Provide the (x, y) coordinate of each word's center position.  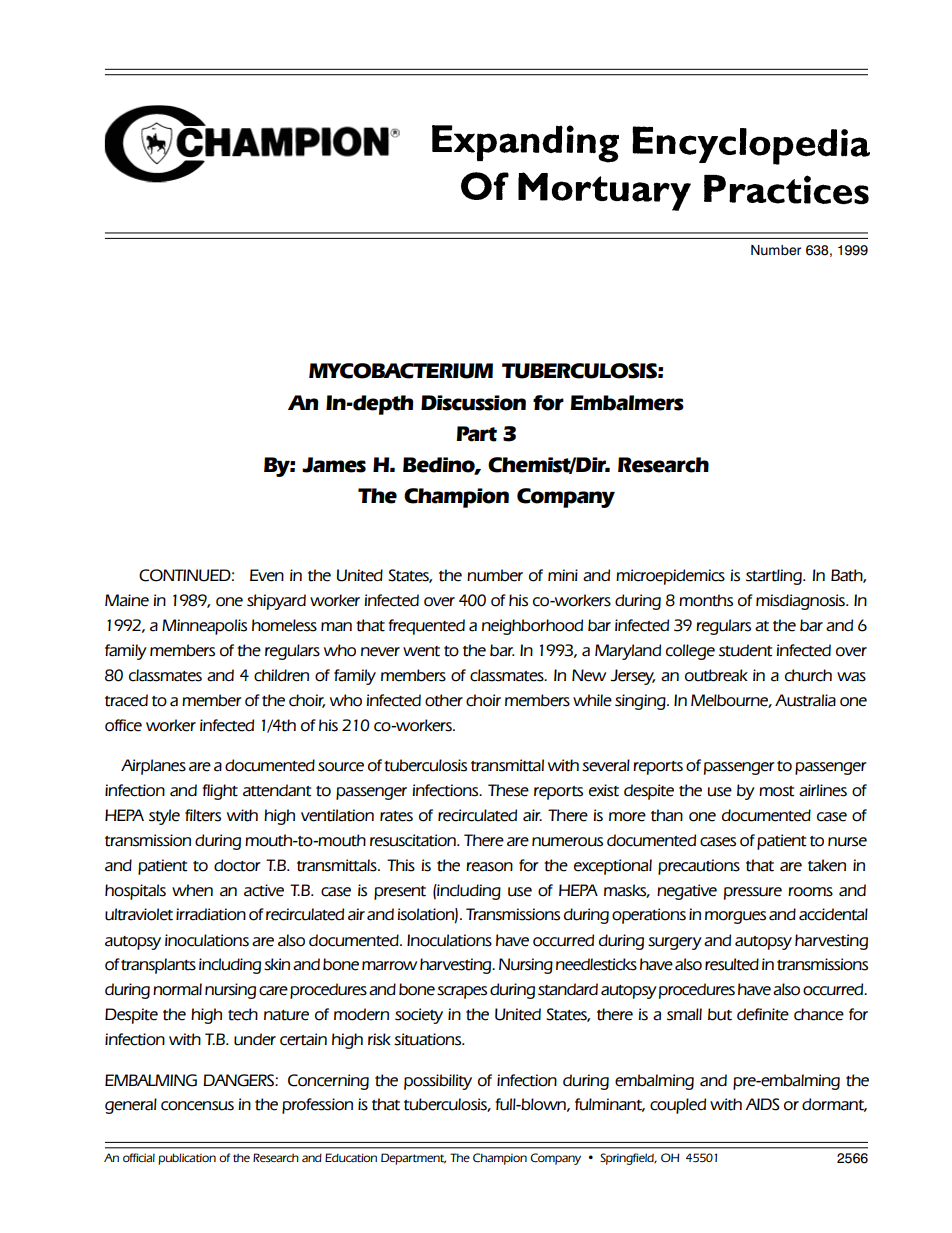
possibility (438, 1082)
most (776, 791)
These (508, 790)
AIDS (762, 1104)
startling (775, 577)
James (334, 465)
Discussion (473, 403)
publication (187, 1159)
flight (220, 792)
